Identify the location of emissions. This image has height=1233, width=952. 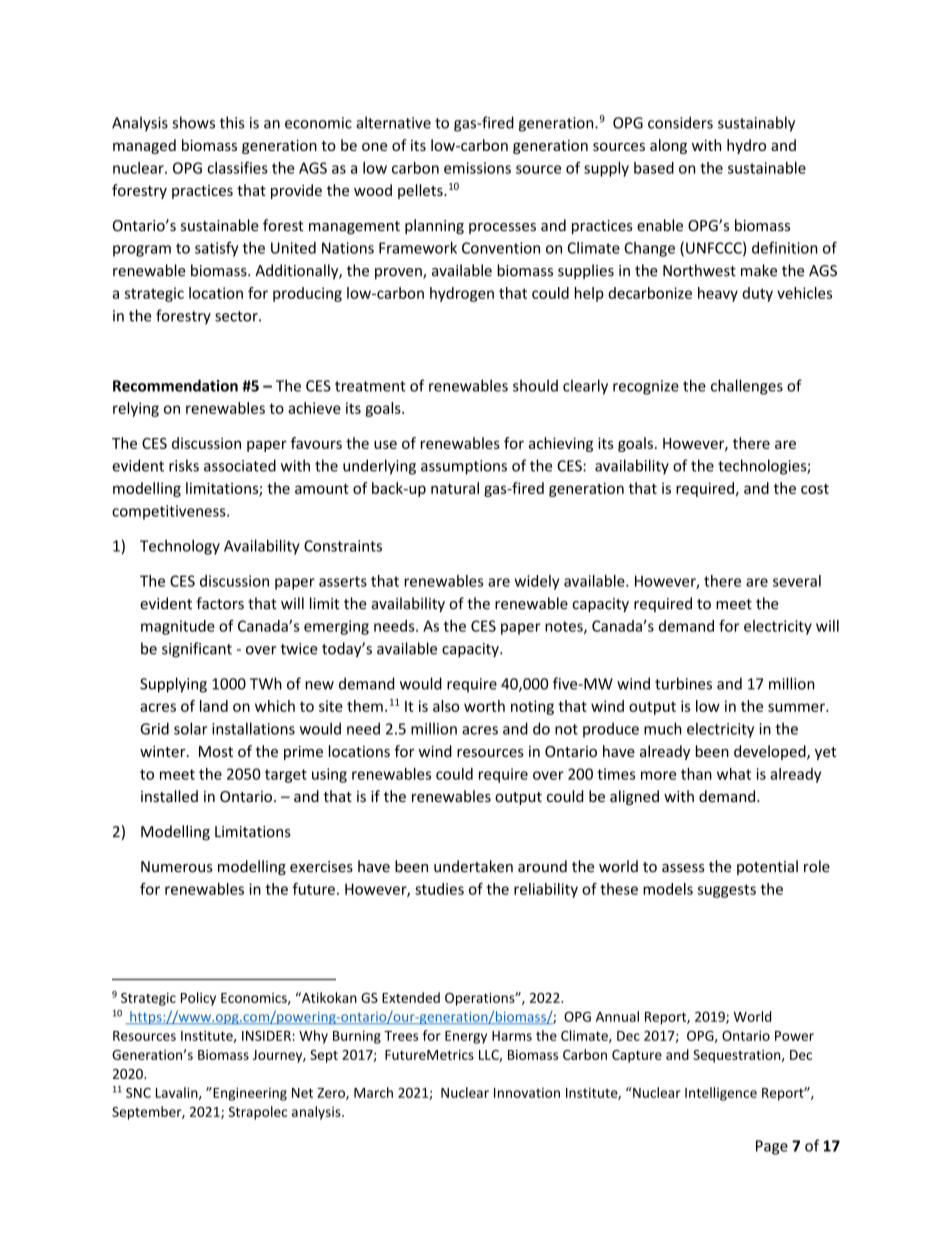
(477, 168).
